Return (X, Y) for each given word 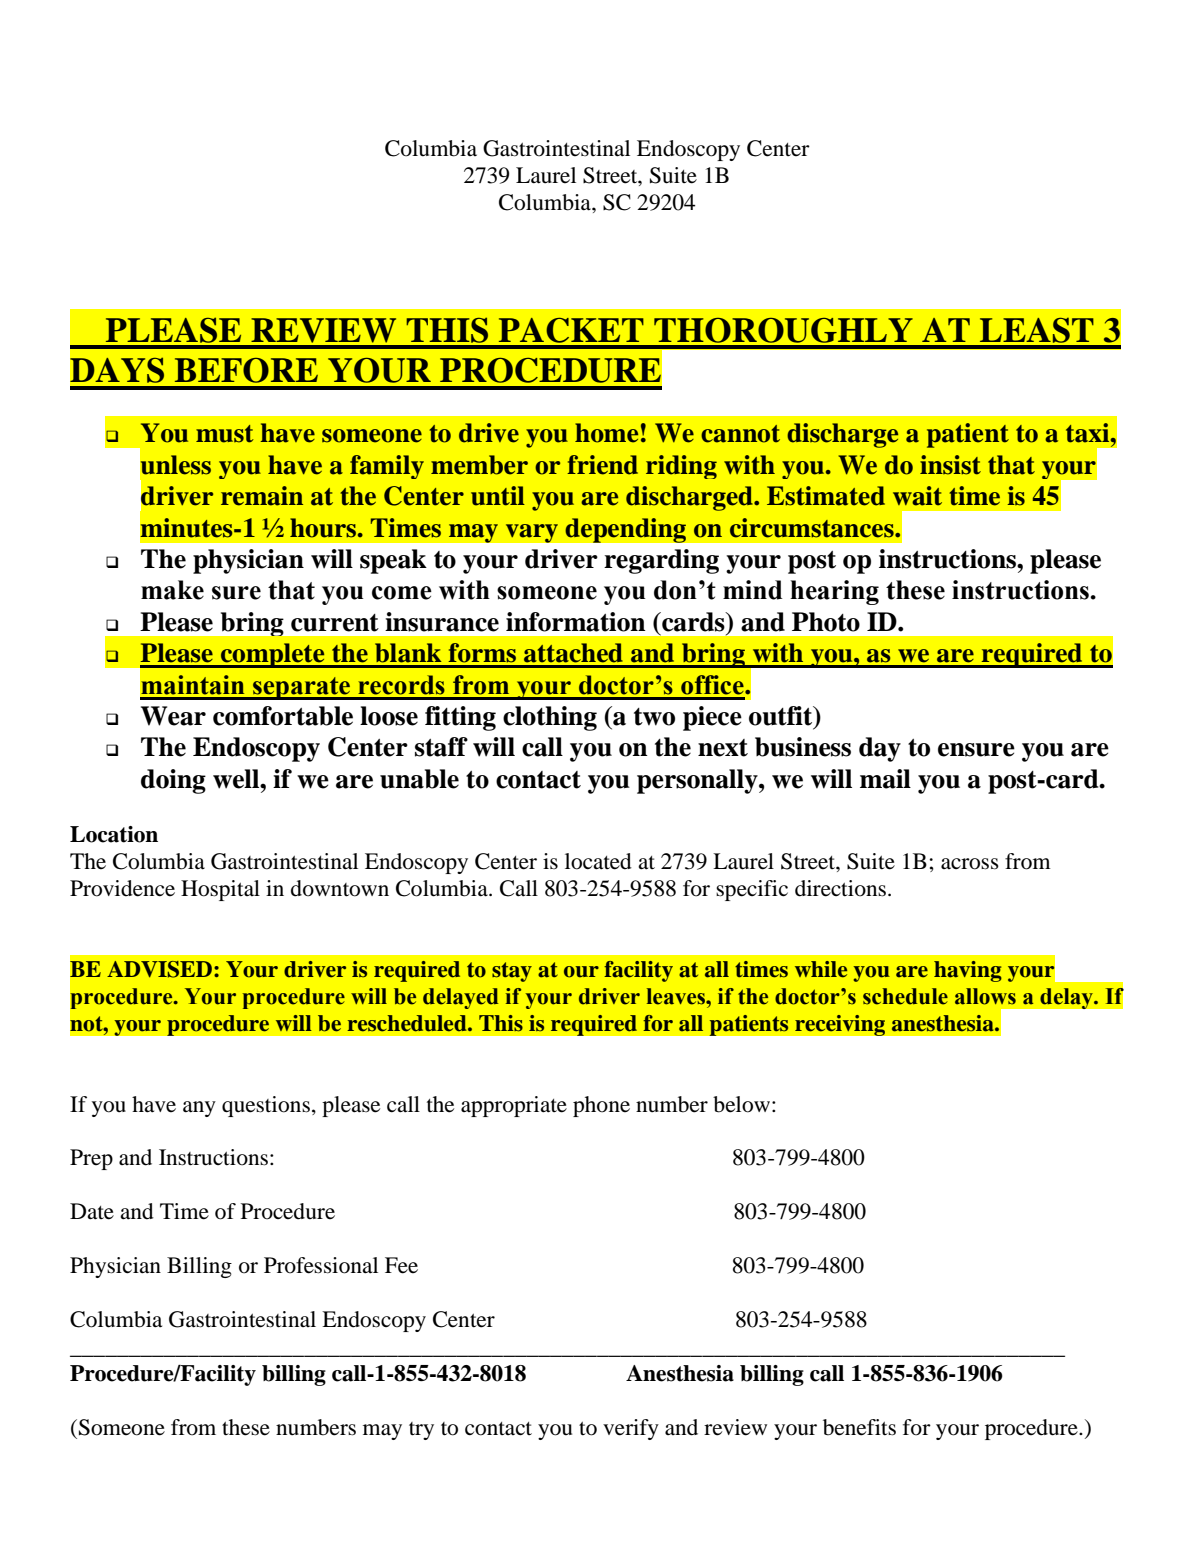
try (421, 1431)
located (598, 861)
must (225, 434)
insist (950, 465)
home (606, 433)
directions (840, 888)
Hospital (220, 890)
